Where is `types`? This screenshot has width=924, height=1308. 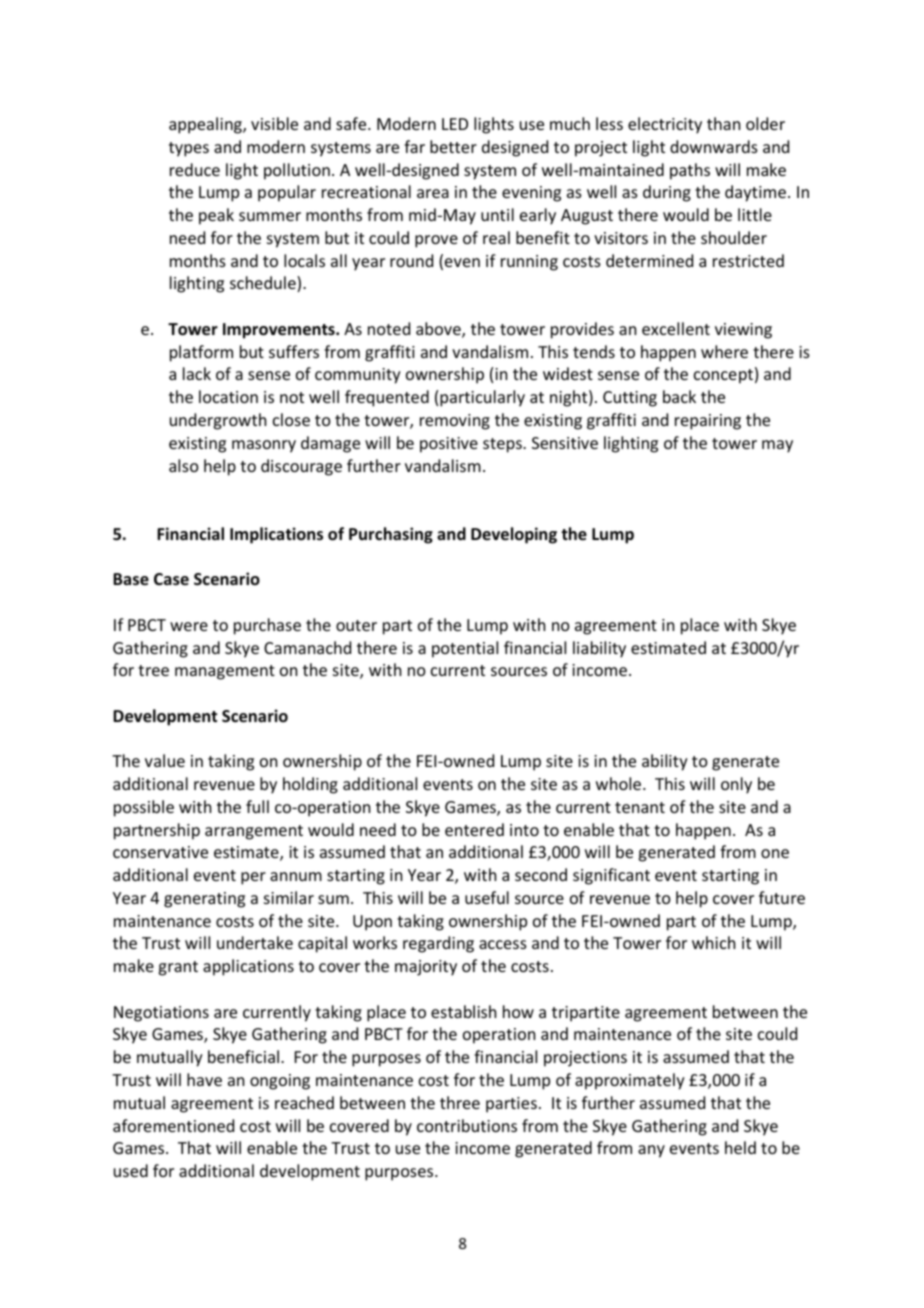 types is located at coordinates (189, 149).
